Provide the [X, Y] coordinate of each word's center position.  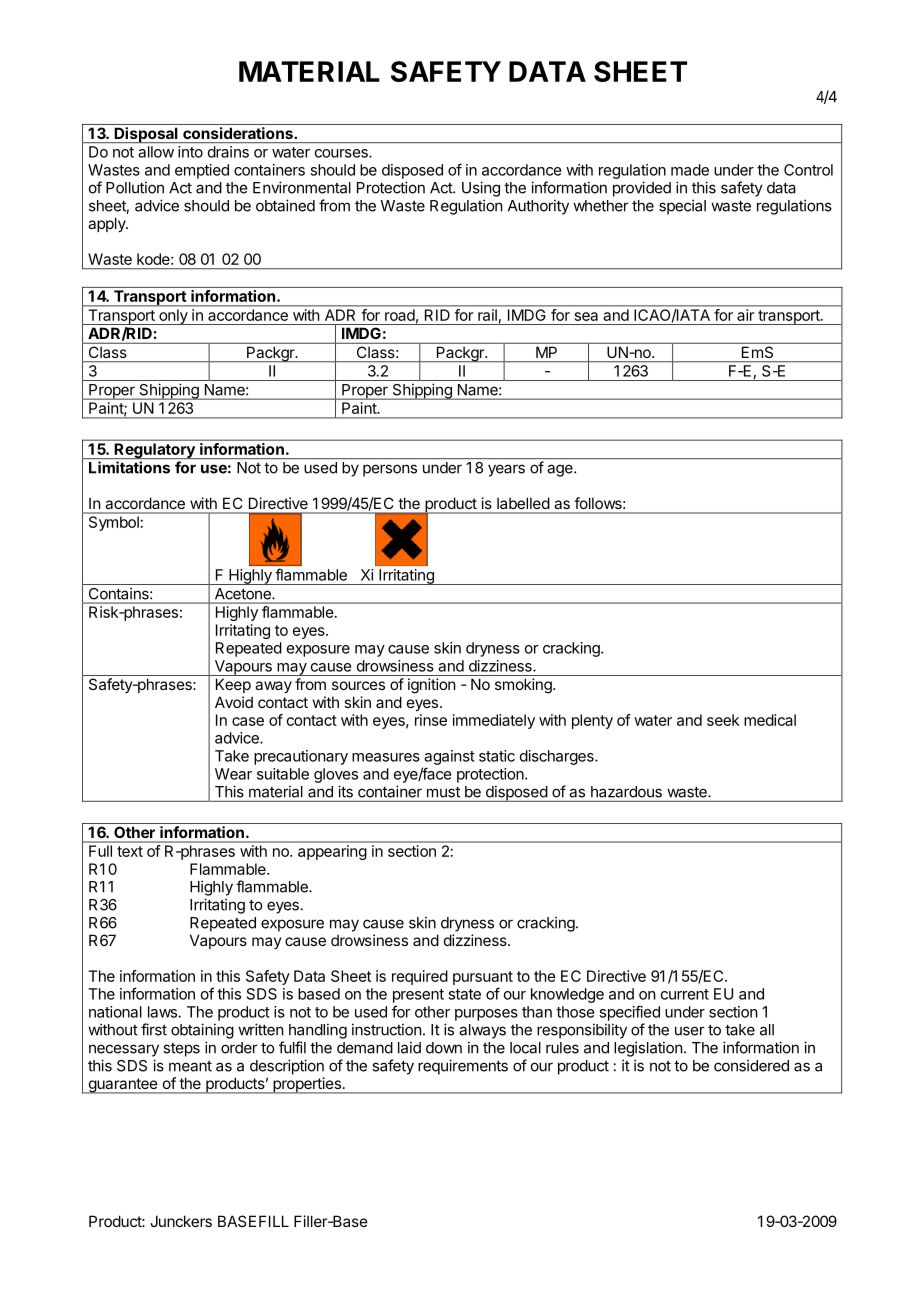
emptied [202, 171]
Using [481, 189]
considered [751, 1065]
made [690, 170]
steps [181, 1050]
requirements [463, 1067]
